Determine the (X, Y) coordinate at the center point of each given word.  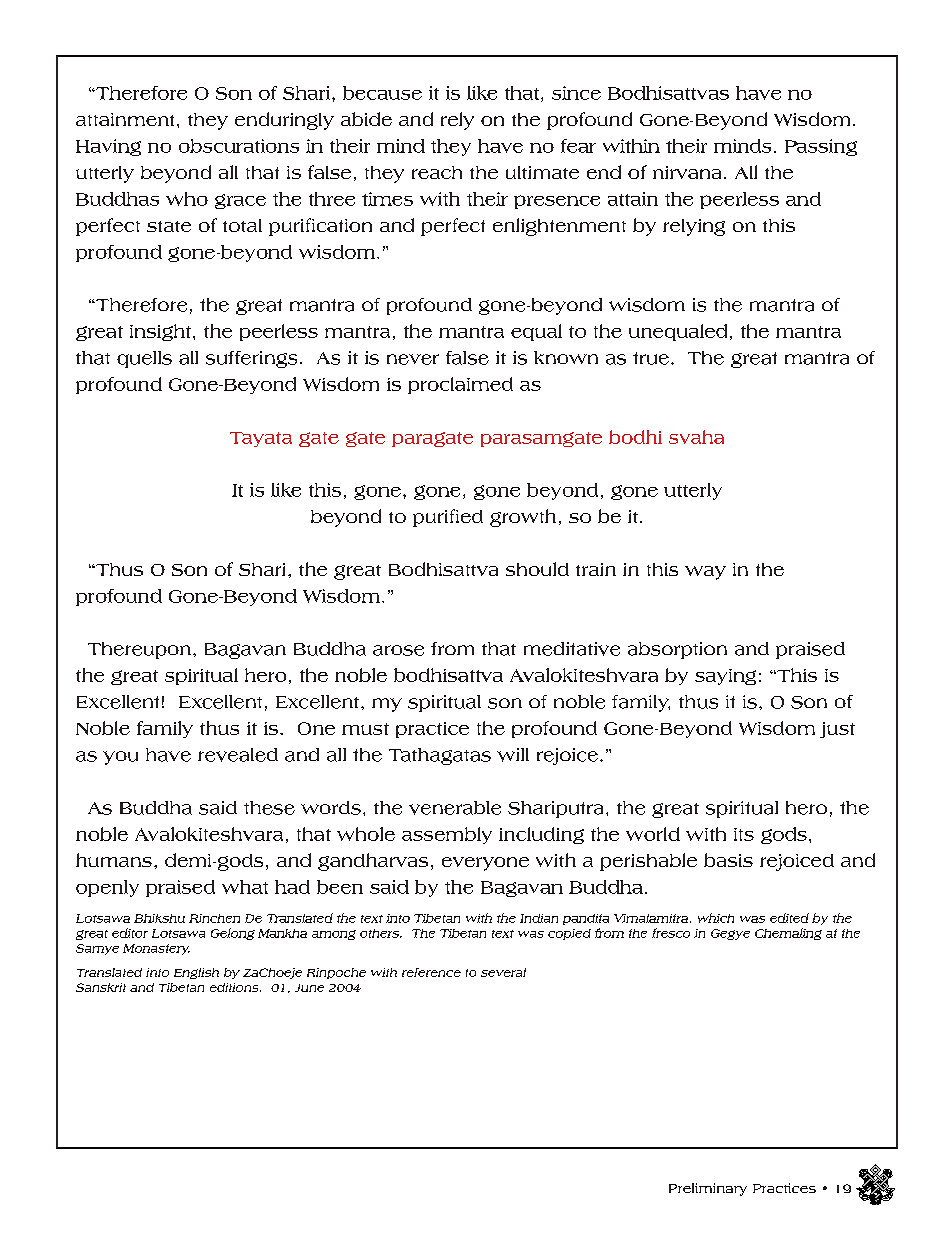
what (245, 887)
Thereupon (141, 650)
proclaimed (460, 385)
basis (728, 860)
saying (725, 677)
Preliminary (708, 1189)
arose (398, 650)
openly (107, 888)
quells (144, 359)
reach (437, 172)
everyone (485, 864)
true (651, 358)
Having (108, 147)
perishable (648, 862)
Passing (821, 147)
